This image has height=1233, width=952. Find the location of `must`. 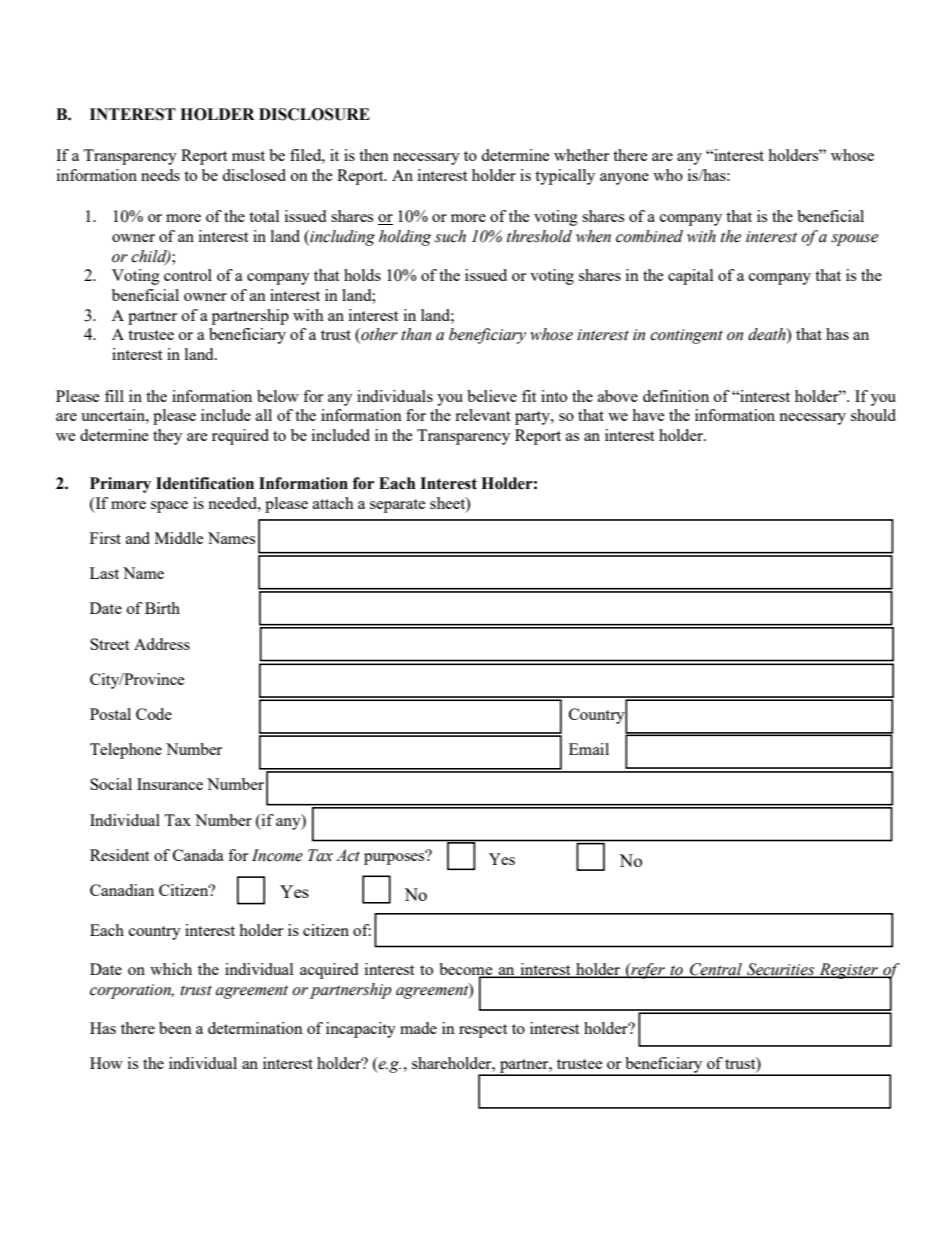

must is located at coordinates (248, 156).
